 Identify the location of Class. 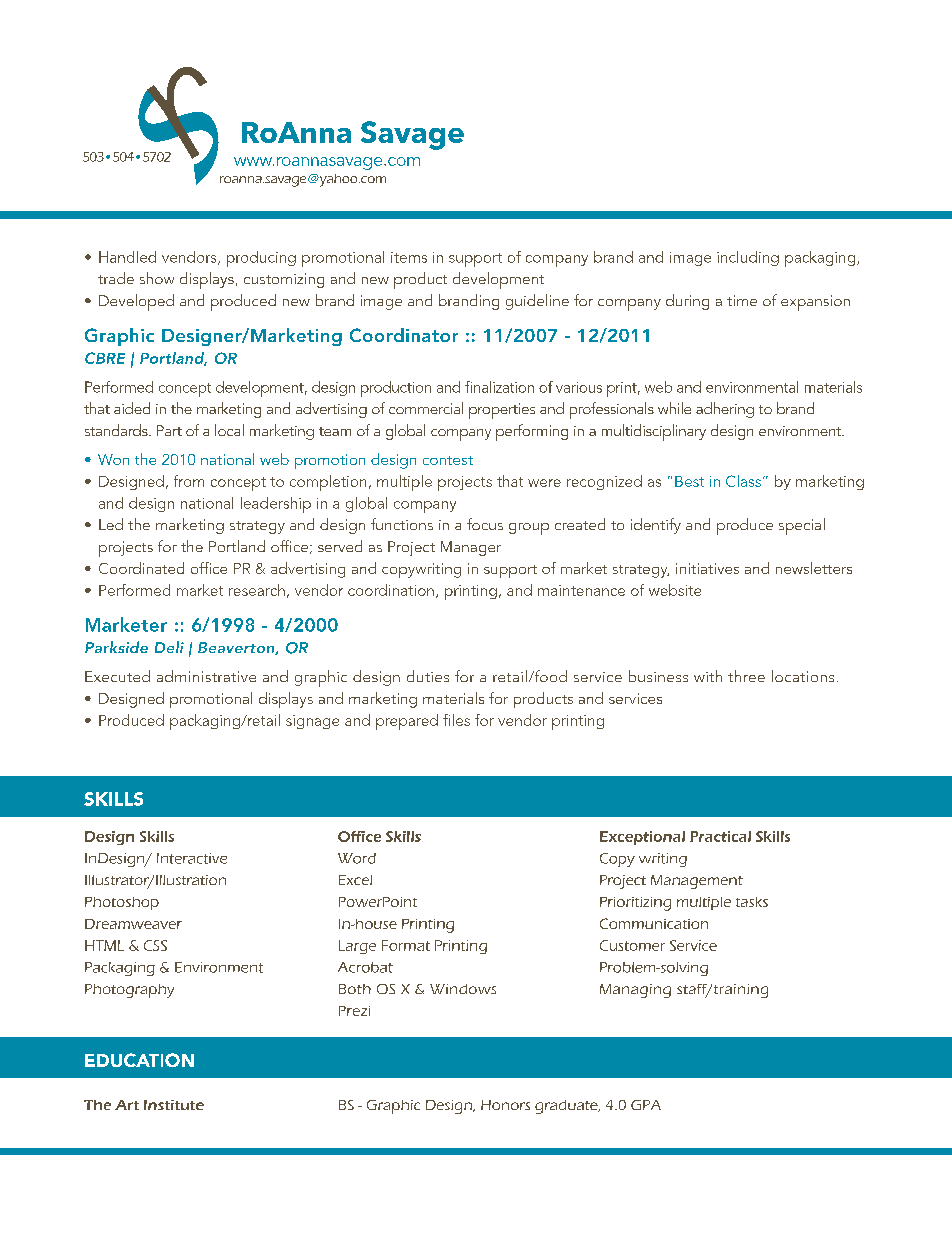
(743, 481).
